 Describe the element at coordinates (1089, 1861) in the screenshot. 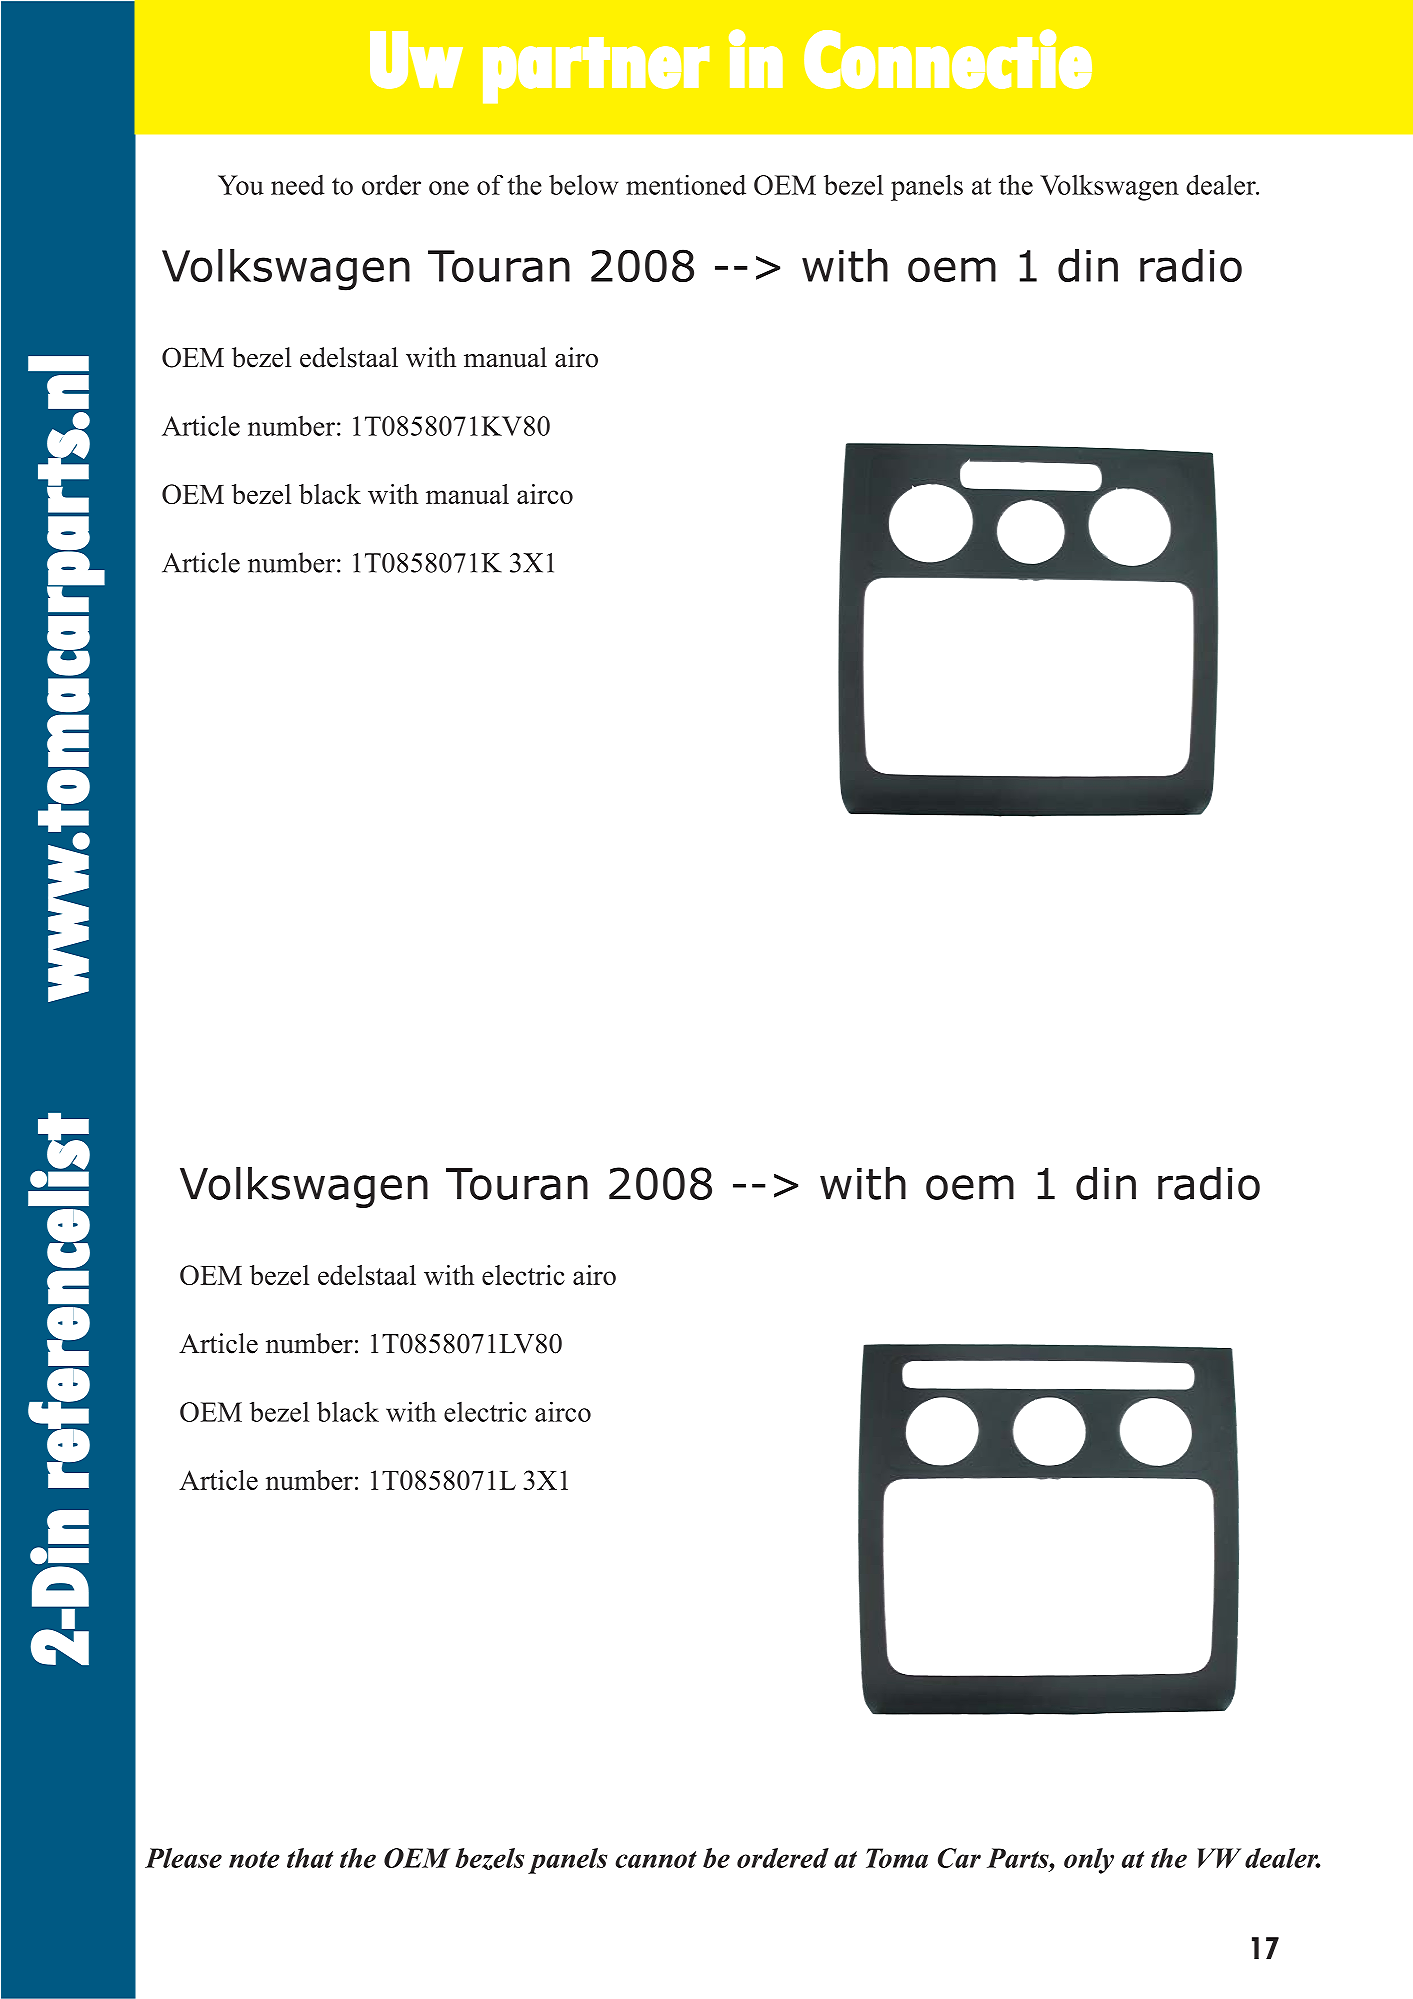

I see `only` at that location.
